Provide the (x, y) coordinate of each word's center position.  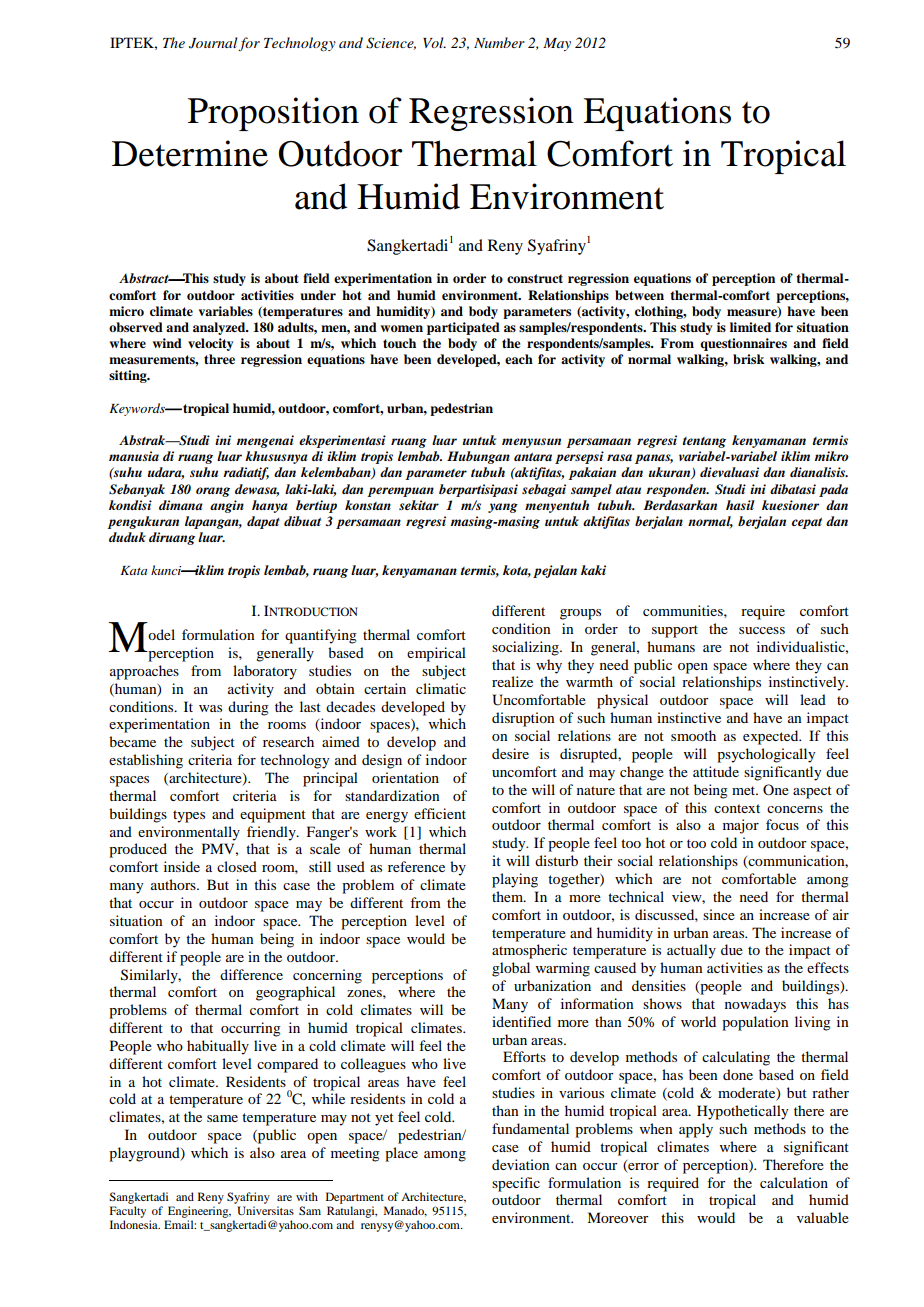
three (219, 359)
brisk (749, 359)
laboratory (265, 672)
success (762, 630)
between (639, 295)
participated (463, 328)
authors (174, 884)
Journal (213, 43)
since (719, 914)
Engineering (199, 1212)
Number (499, 42)
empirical (436, 654)
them (509, 896)
